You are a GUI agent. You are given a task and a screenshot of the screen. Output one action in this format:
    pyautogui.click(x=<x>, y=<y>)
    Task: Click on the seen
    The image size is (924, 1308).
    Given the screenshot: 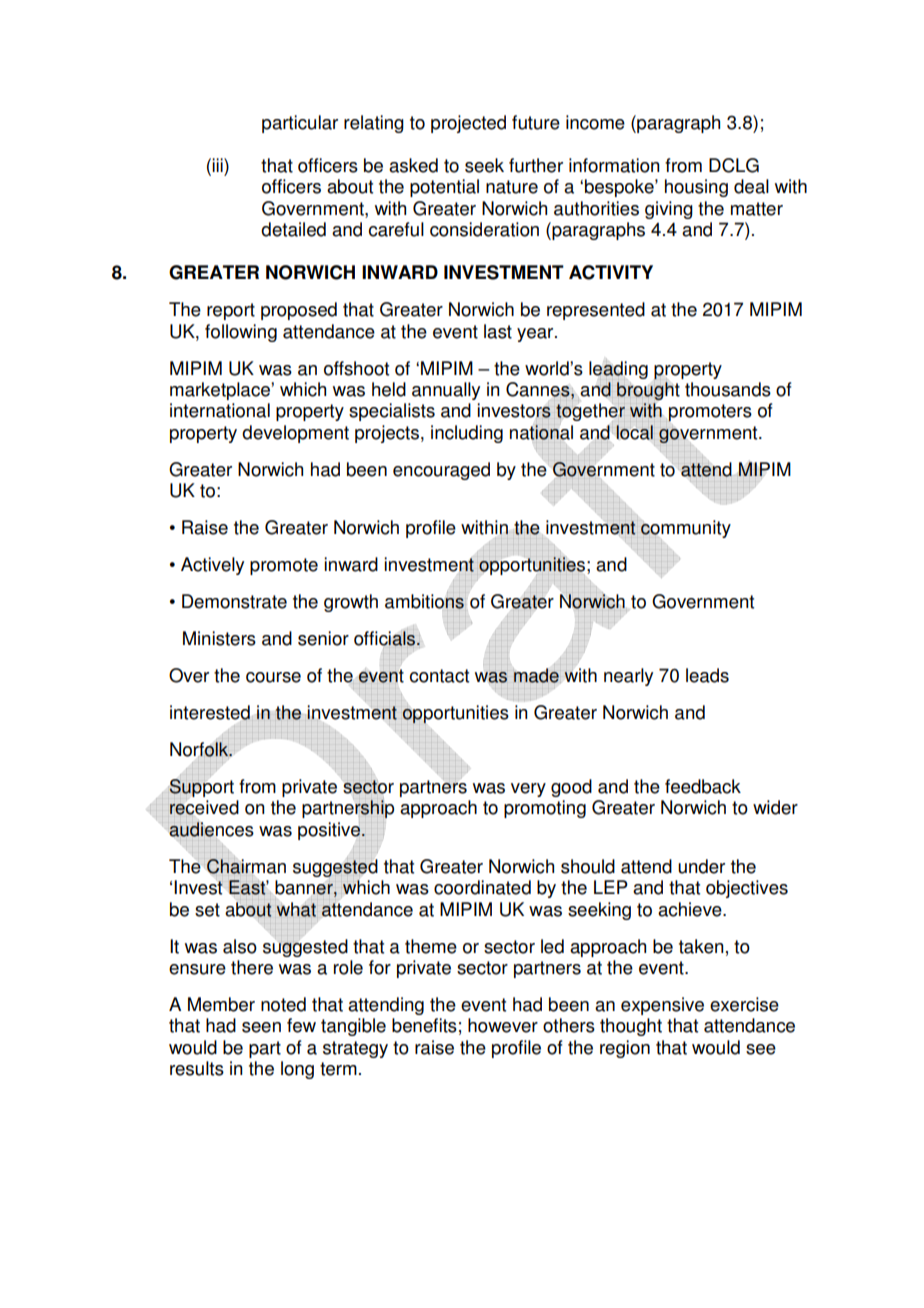 What is the action you would take?
    pyautogui.click(x=261, y=1027)
